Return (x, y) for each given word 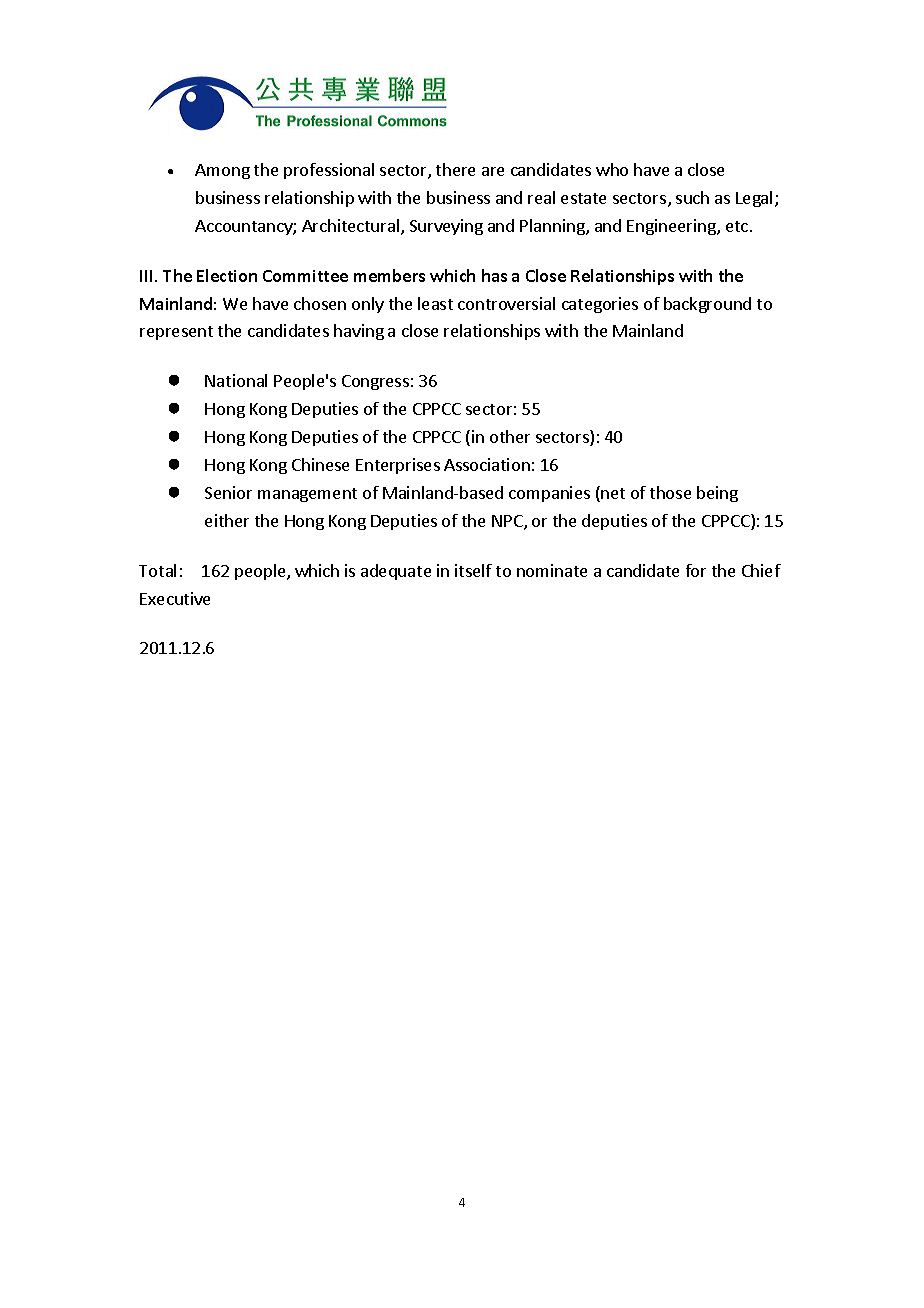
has (494, 275)
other (510, 436)
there (455, 169)
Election (227, 275)
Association (487, 464)
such (692, 197)
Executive (175, 598)
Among (222, 171)
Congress (375, 382)
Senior (228, 492)
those (670, 492)
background (707, 305)
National (236, 380)
